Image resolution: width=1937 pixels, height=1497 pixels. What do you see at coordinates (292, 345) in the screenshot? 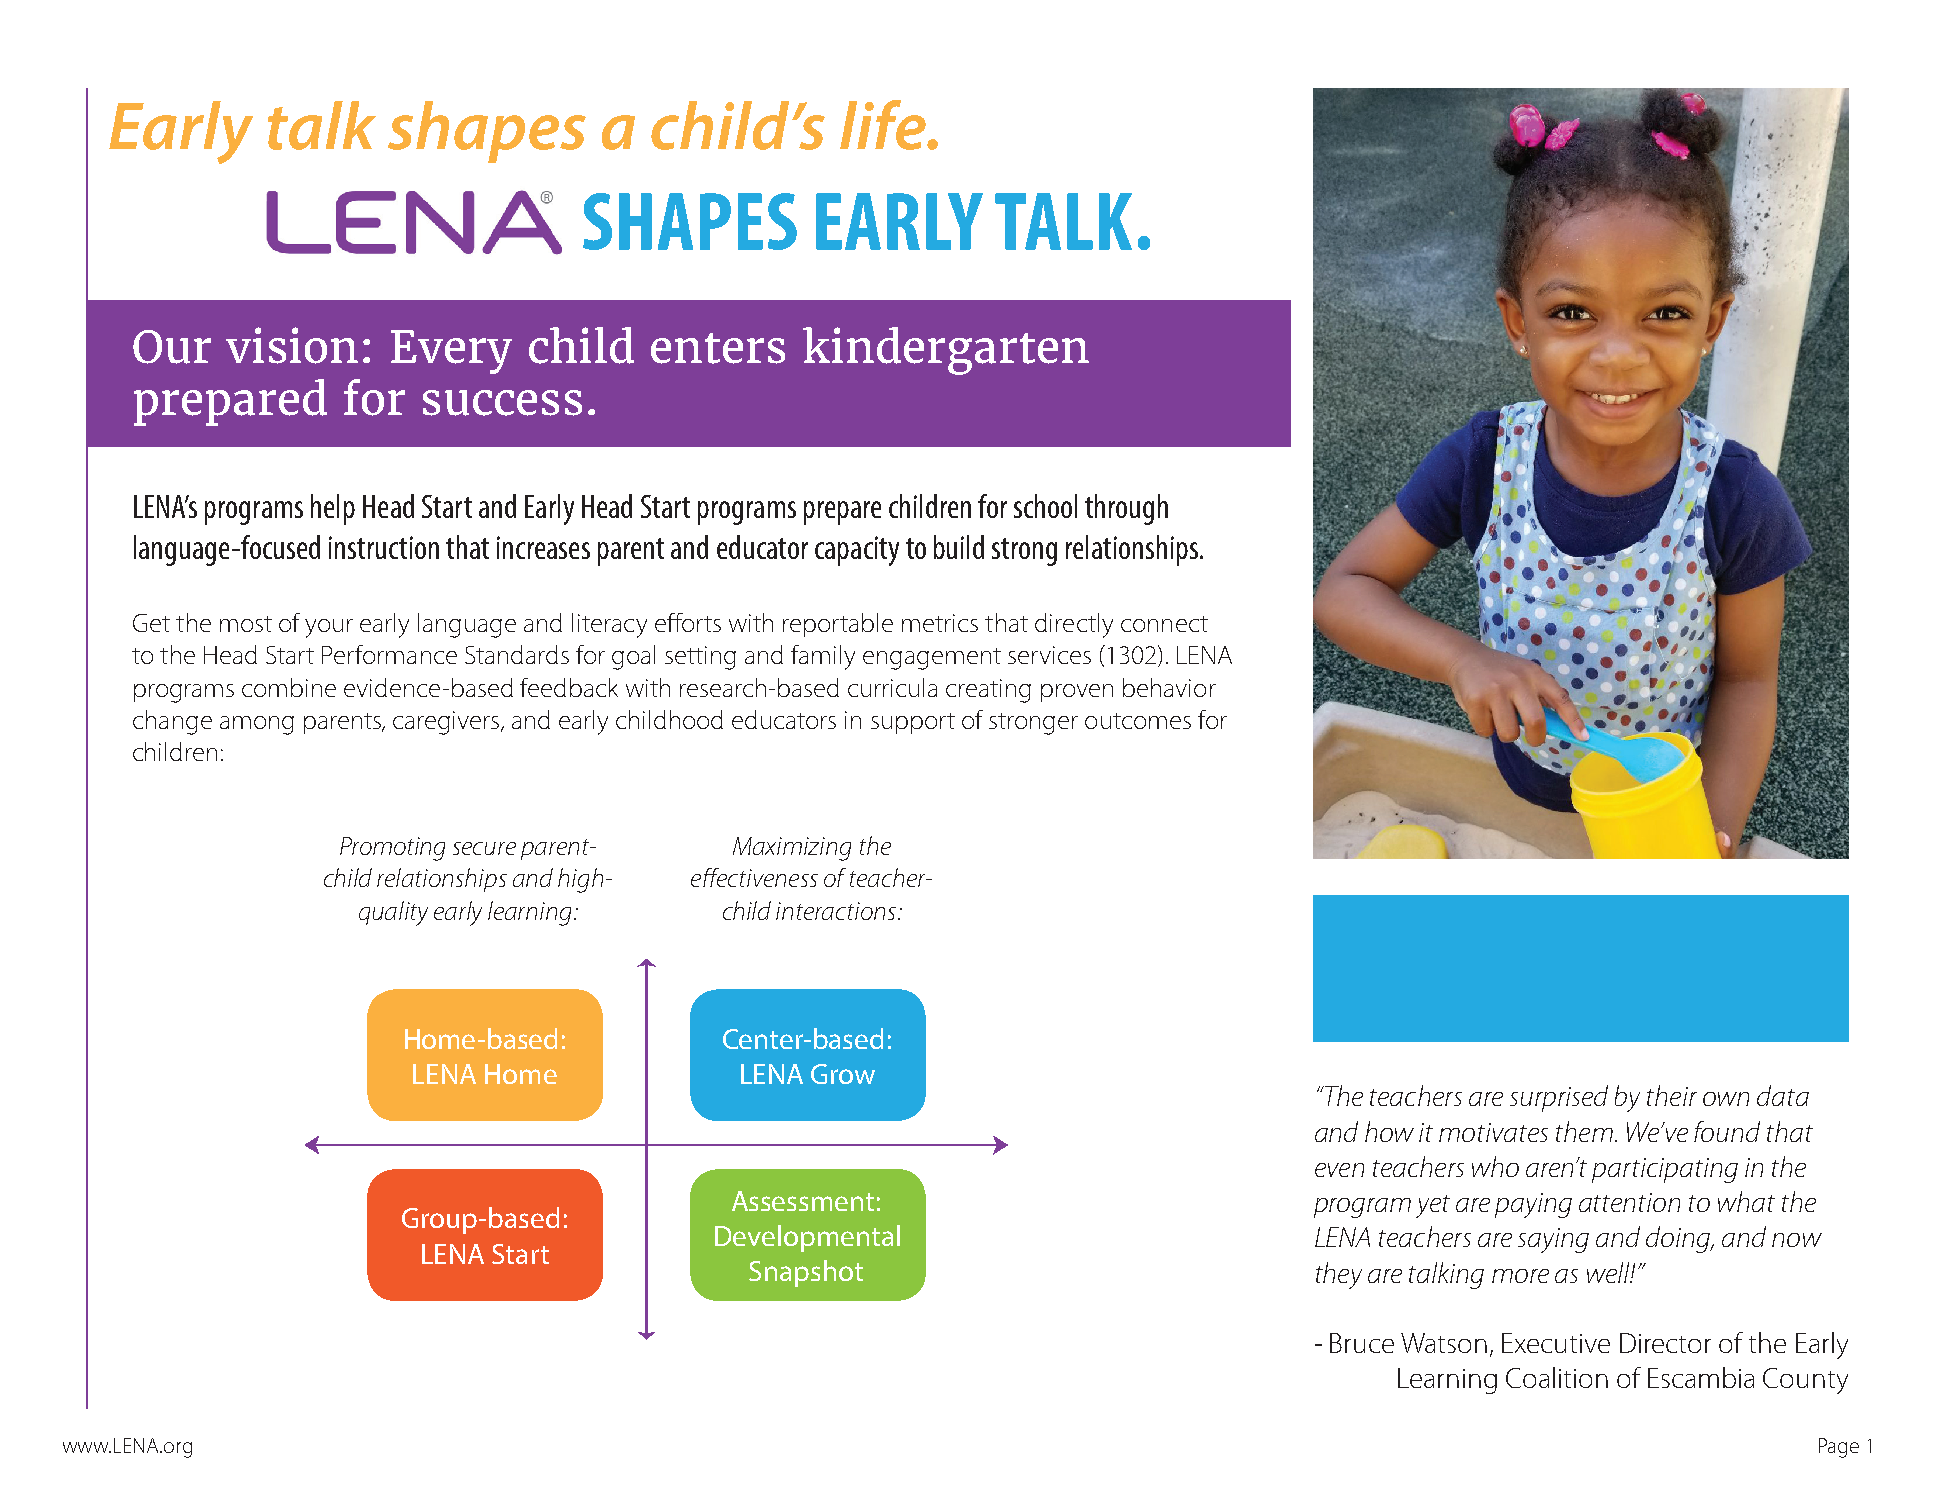
I see `vision` at bounding box center [292, 345].
